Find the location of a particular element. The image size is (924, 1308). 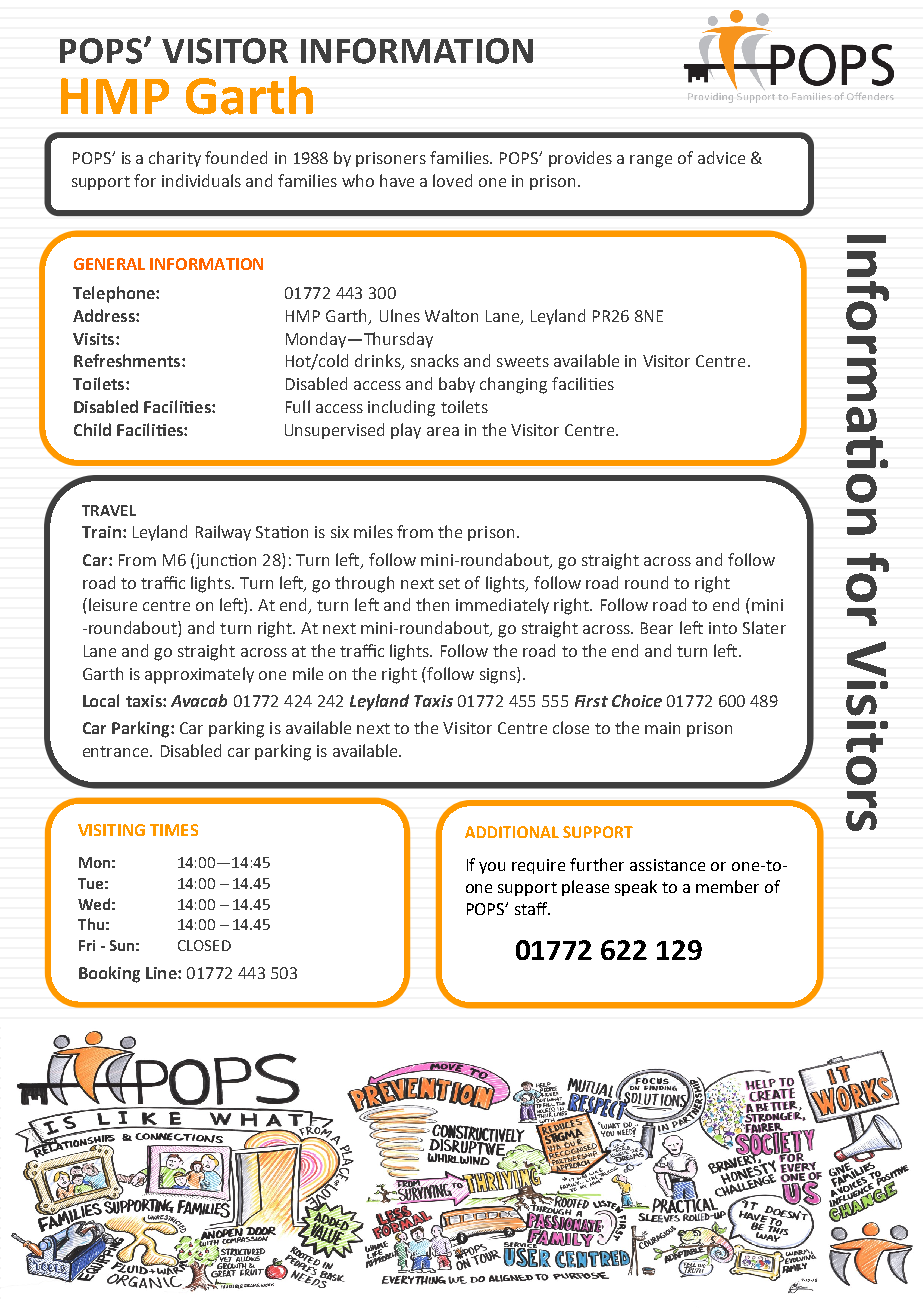

Bear is located at coordinates (657, 628).
